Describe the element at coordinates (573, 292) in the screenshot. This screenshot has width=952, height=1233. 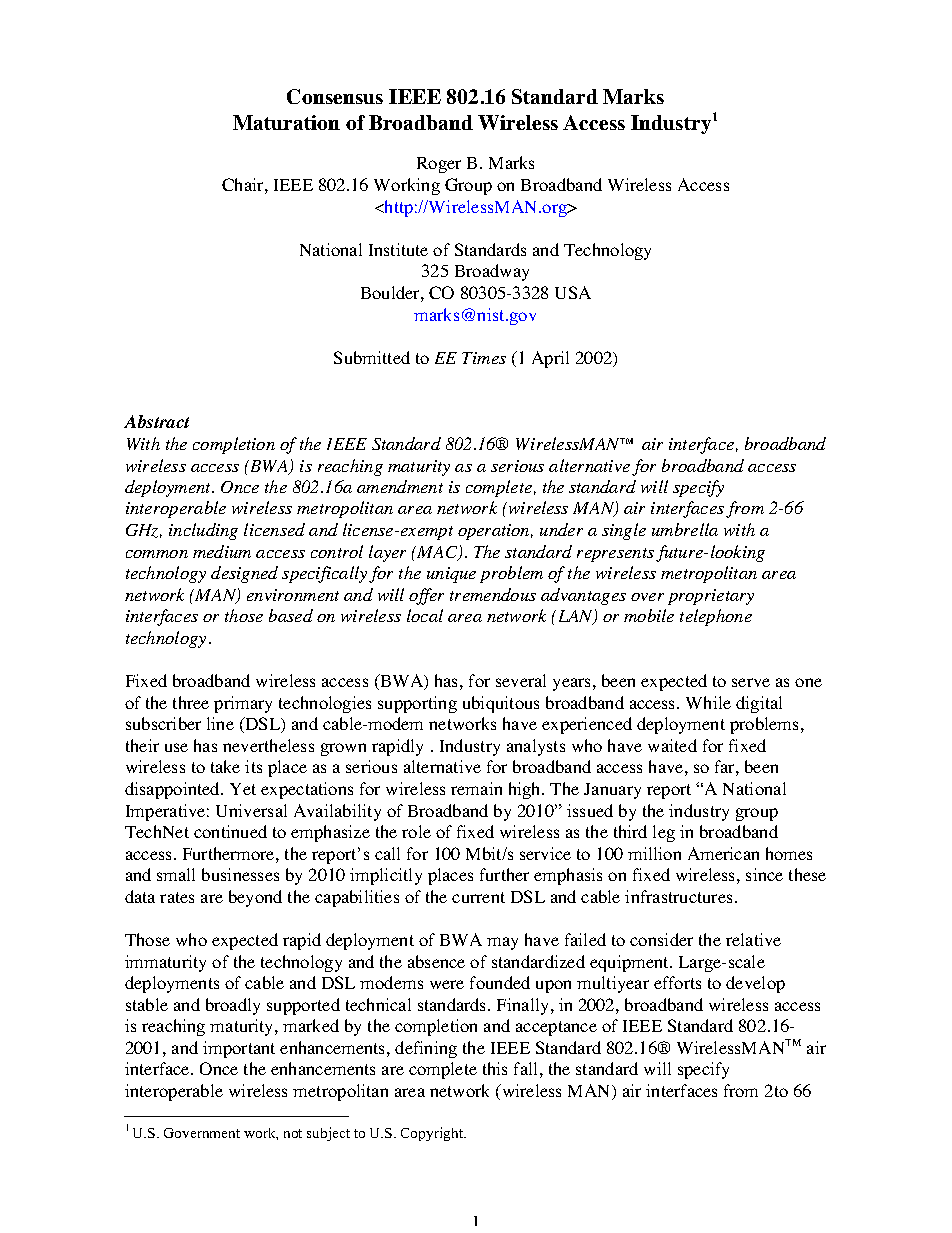
I see `USA` at that location.
